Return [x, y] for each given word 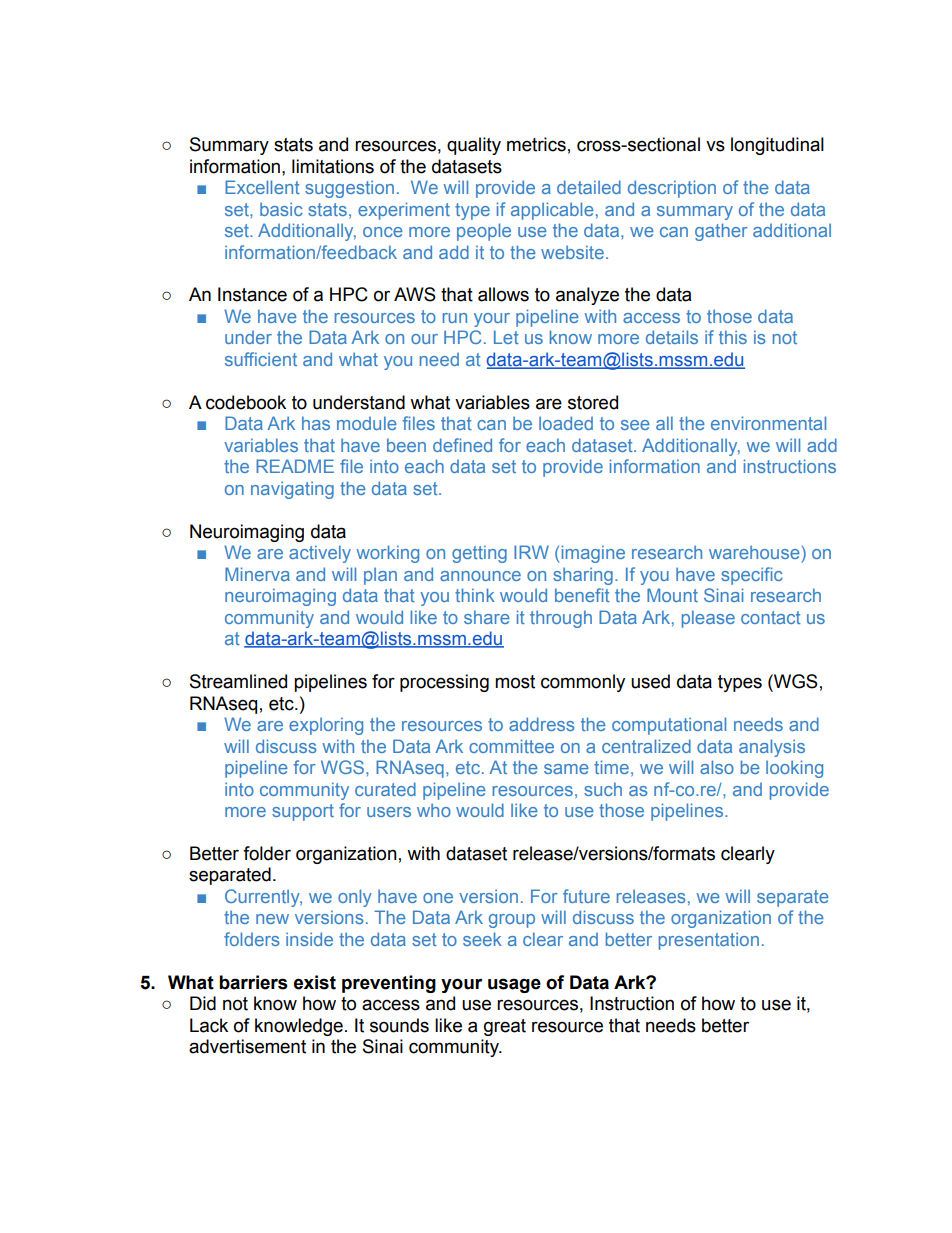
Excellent [262, 187]
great [505, 1027]
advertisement [247, 1046]
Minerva [257, 574]
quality [474, 146]
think [475, 595]
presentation [709, 941]
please [708, 619]
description [672, 189]
